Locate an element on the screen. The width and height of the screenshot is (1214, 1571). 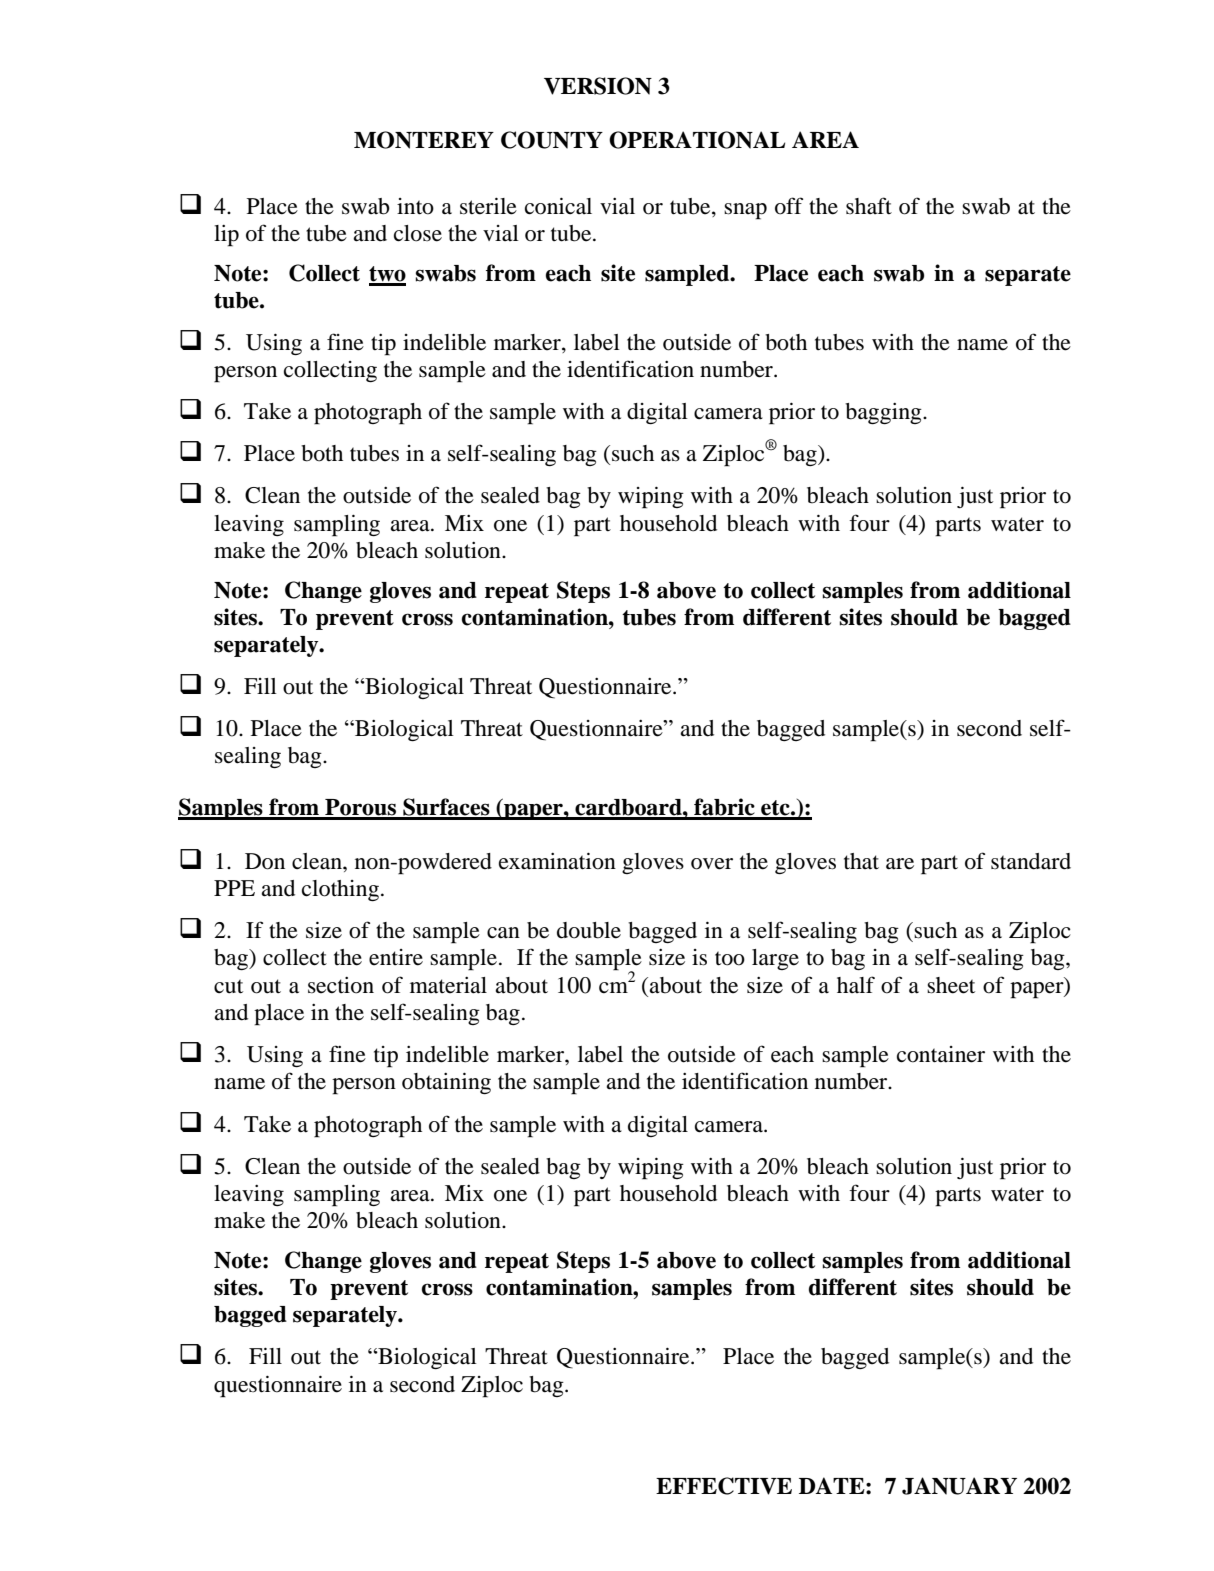
conical is located at coordinates (558, 206).
